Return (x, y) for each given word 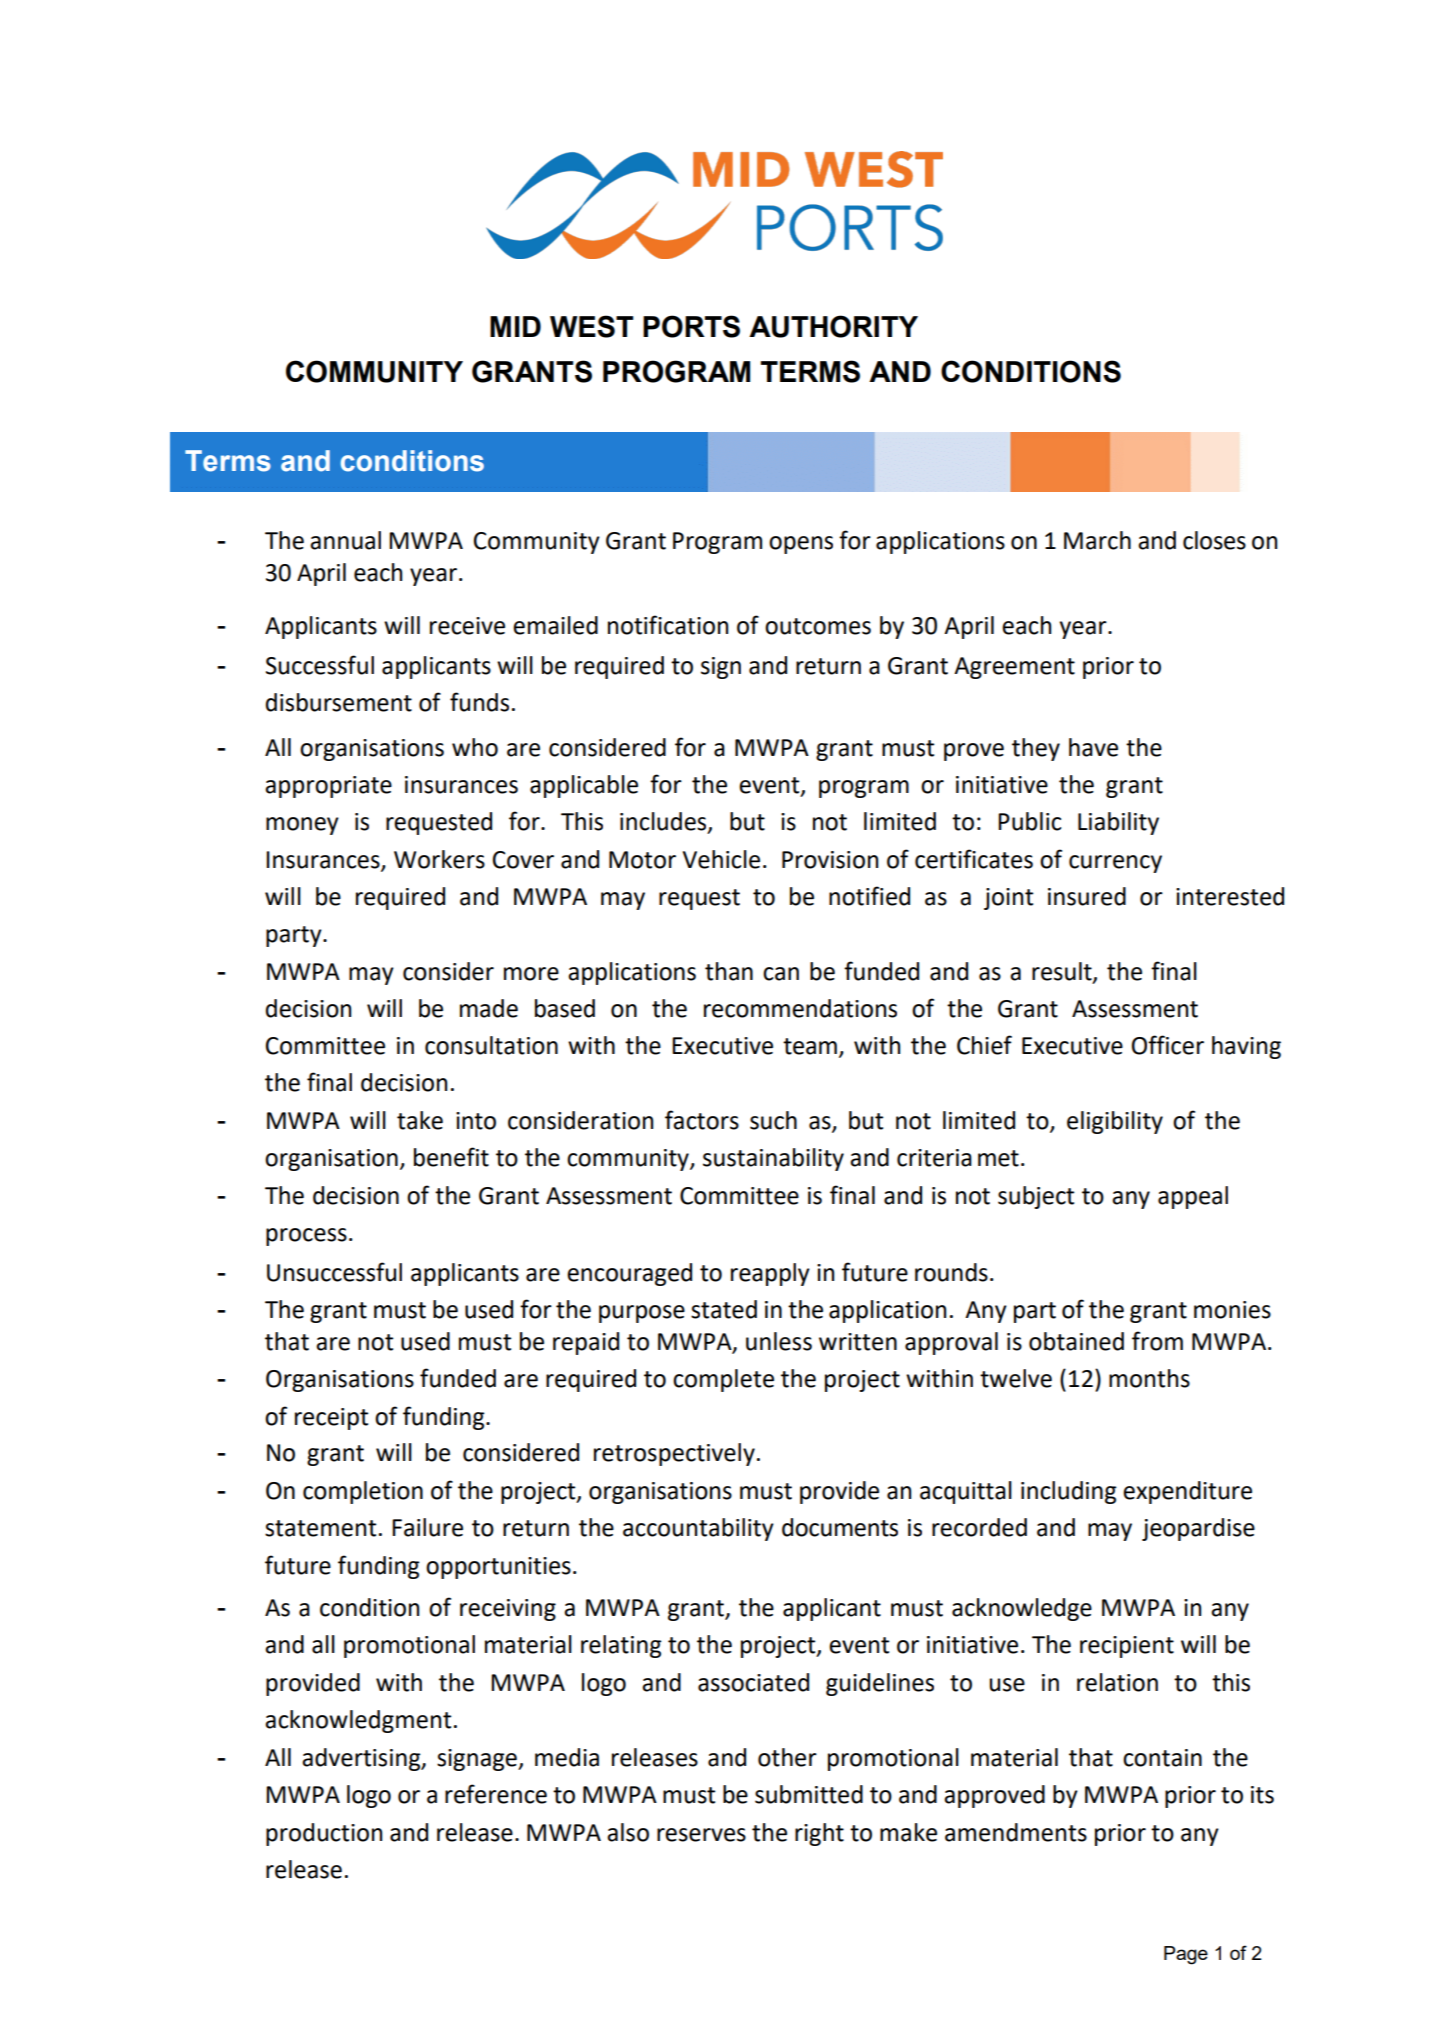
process (306, 1237)
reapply (770, 1274)
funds (479, 702)
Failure (427, 1527)
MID (515, 326)
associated (753, 1682)
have (1093, 747)
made (489, 1008)
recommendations (800, 1008)
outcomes (818, 626)
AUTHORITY (833, 326)
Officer (1168, 1045)
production (324, 1834)
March (1097, 540)
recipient (1127, 1647)
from (1157, 1341)
